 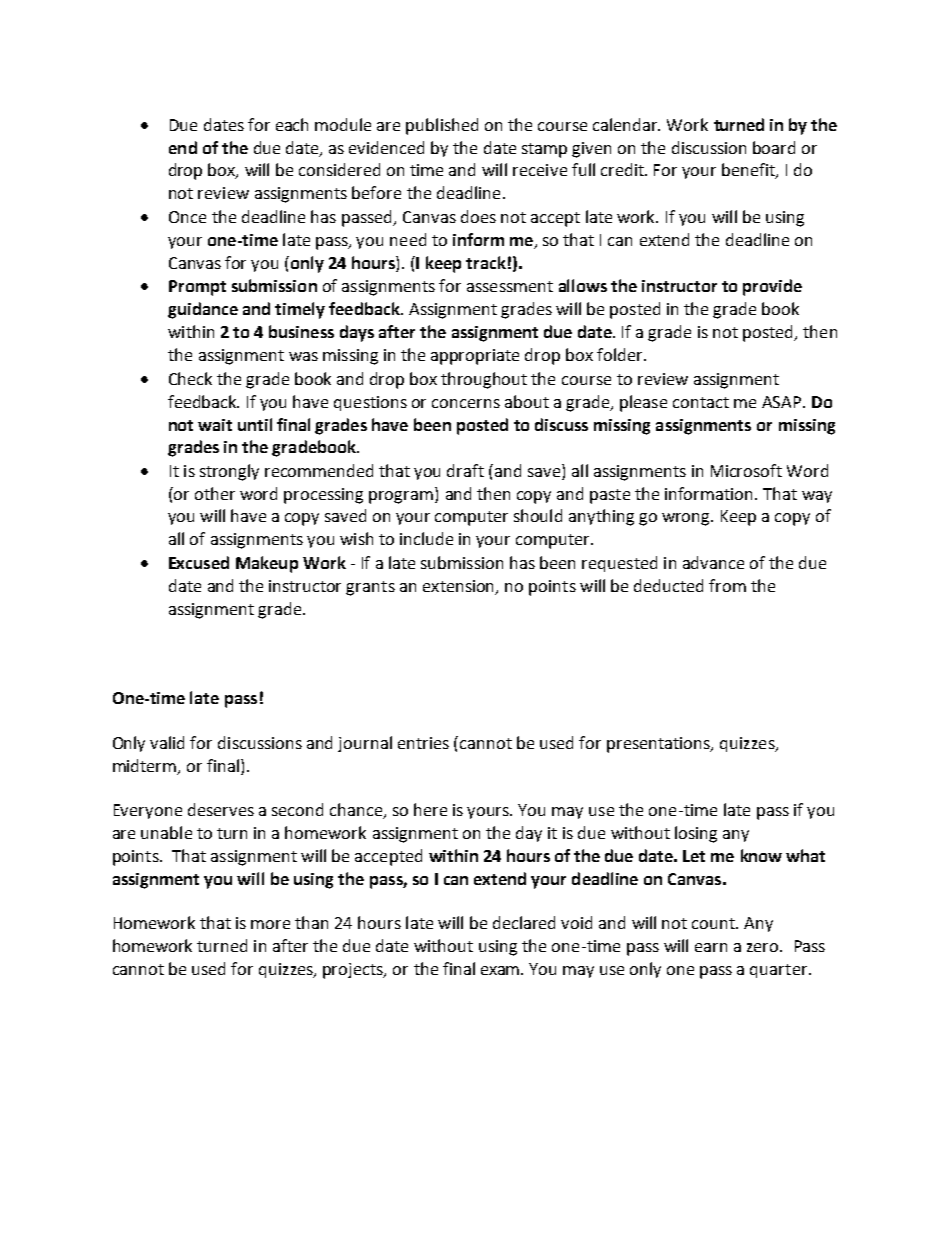 What do you see at coordinates (270, 924) in the page?
I see `more` at bounding box center [270, 924].
